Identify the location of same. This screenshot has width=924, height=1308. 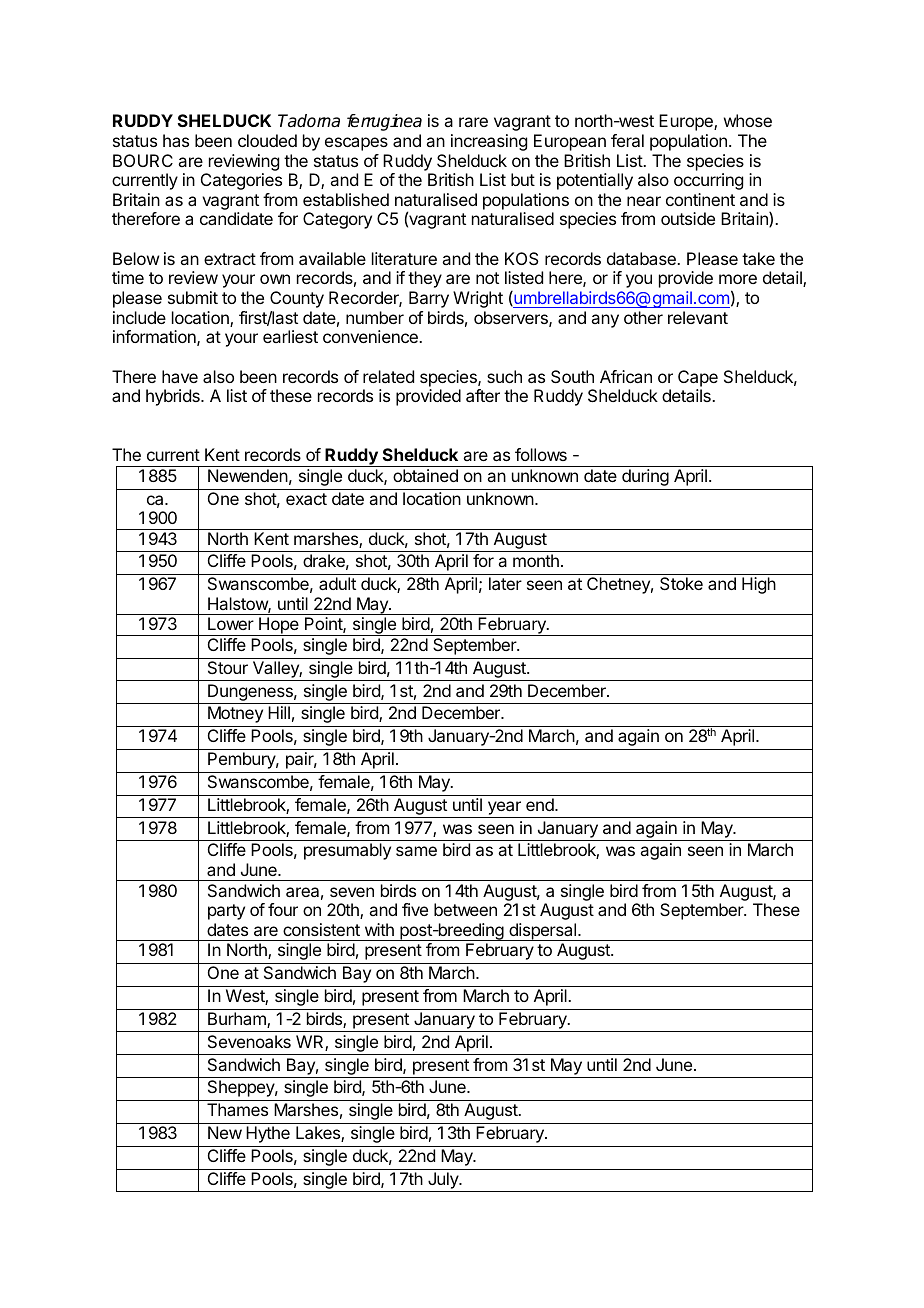
(416, 851).
